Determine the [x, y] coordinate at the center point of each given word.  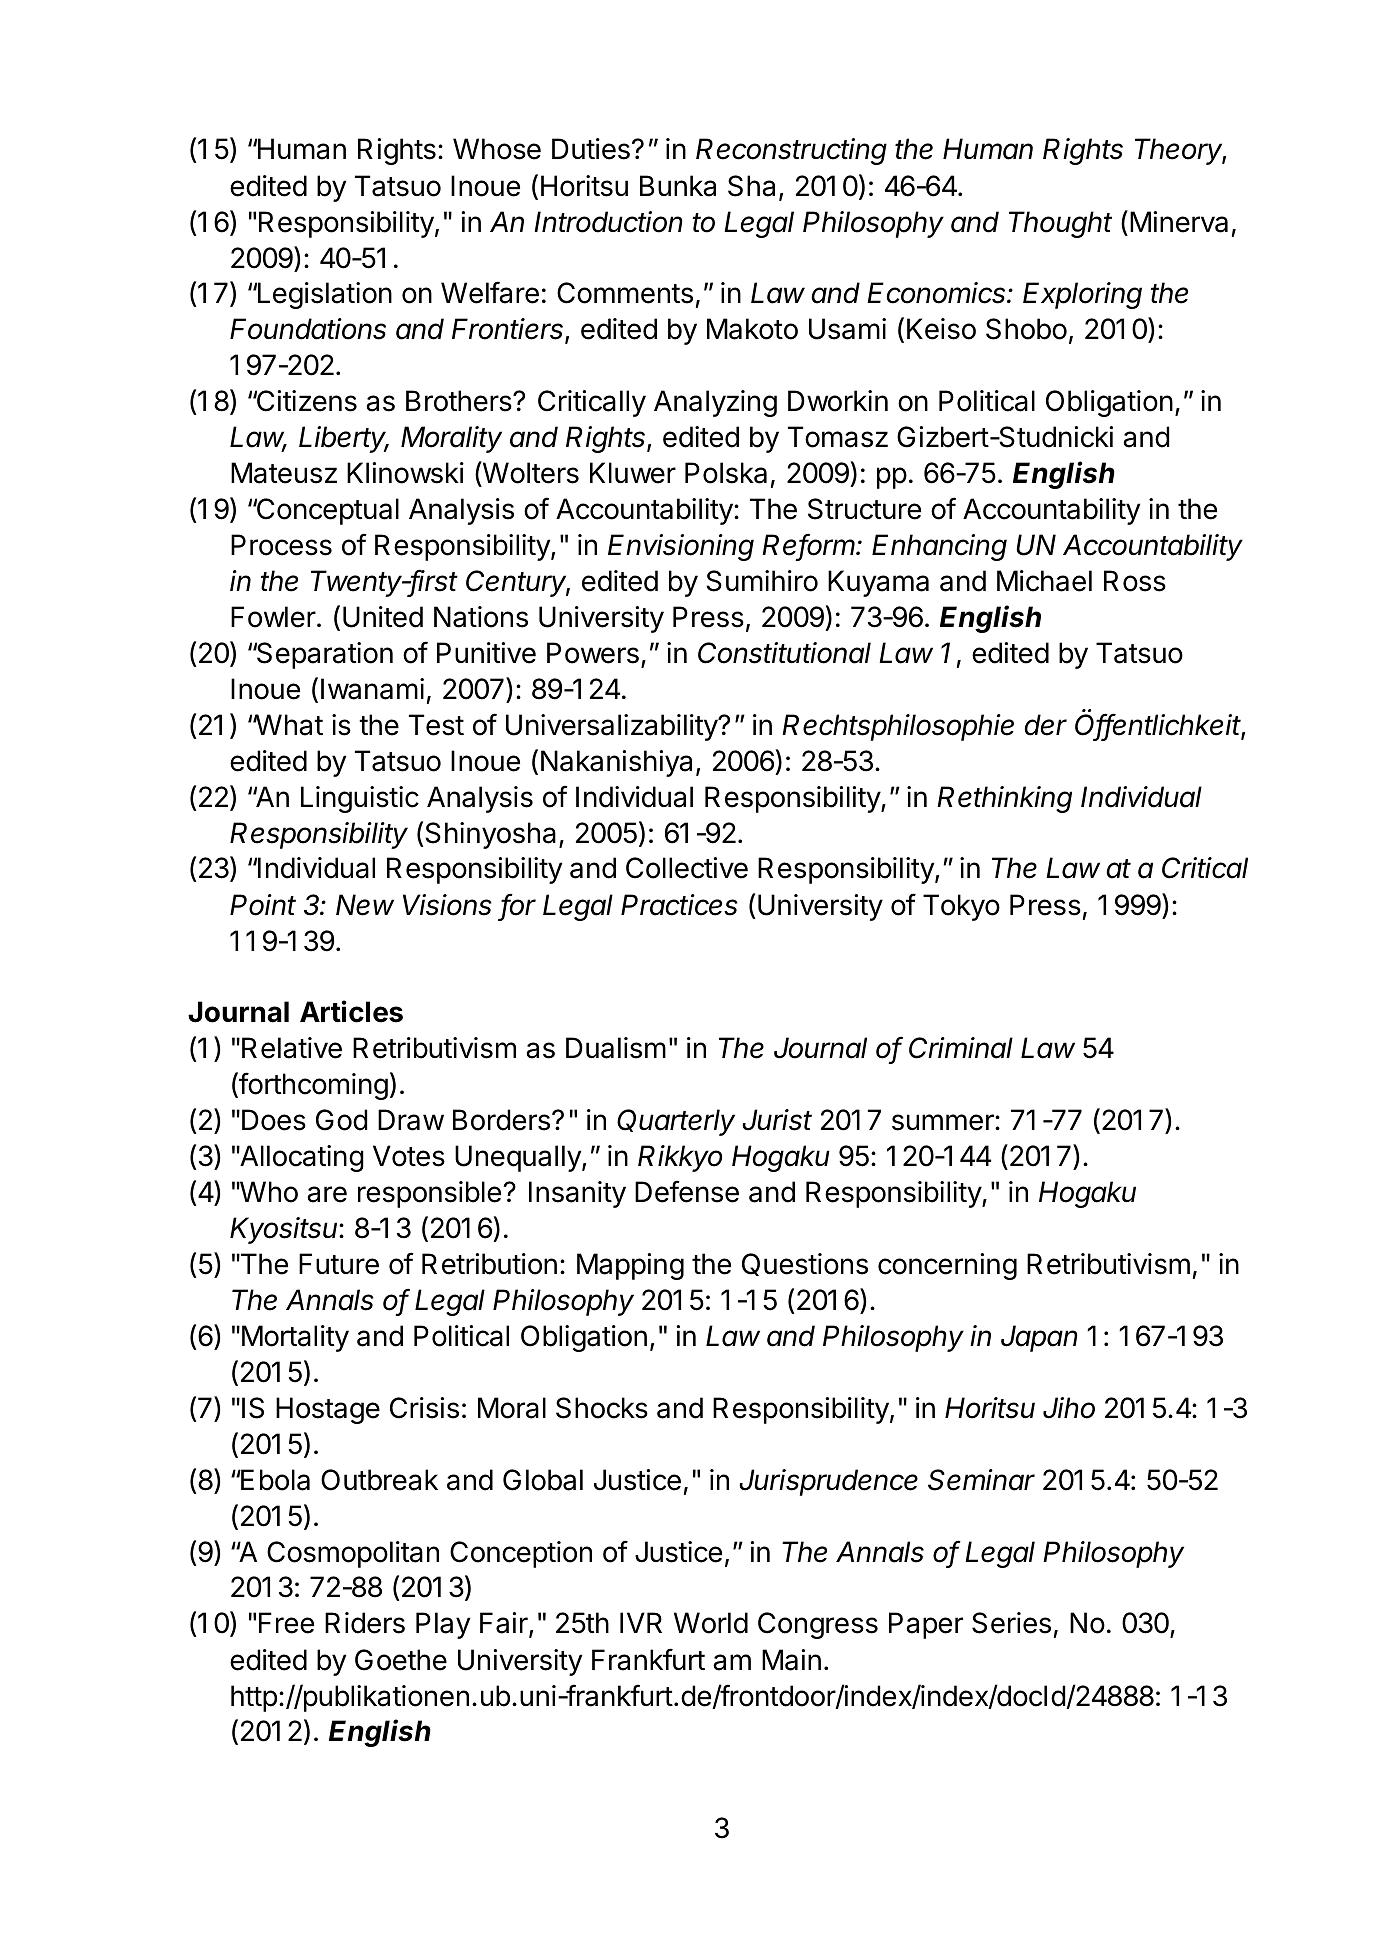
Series [1011, 1623]
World [711, 1623]
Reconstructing [791, 151]
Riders [365, 1623]
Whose [497, 149]
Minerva [1179, 222]
